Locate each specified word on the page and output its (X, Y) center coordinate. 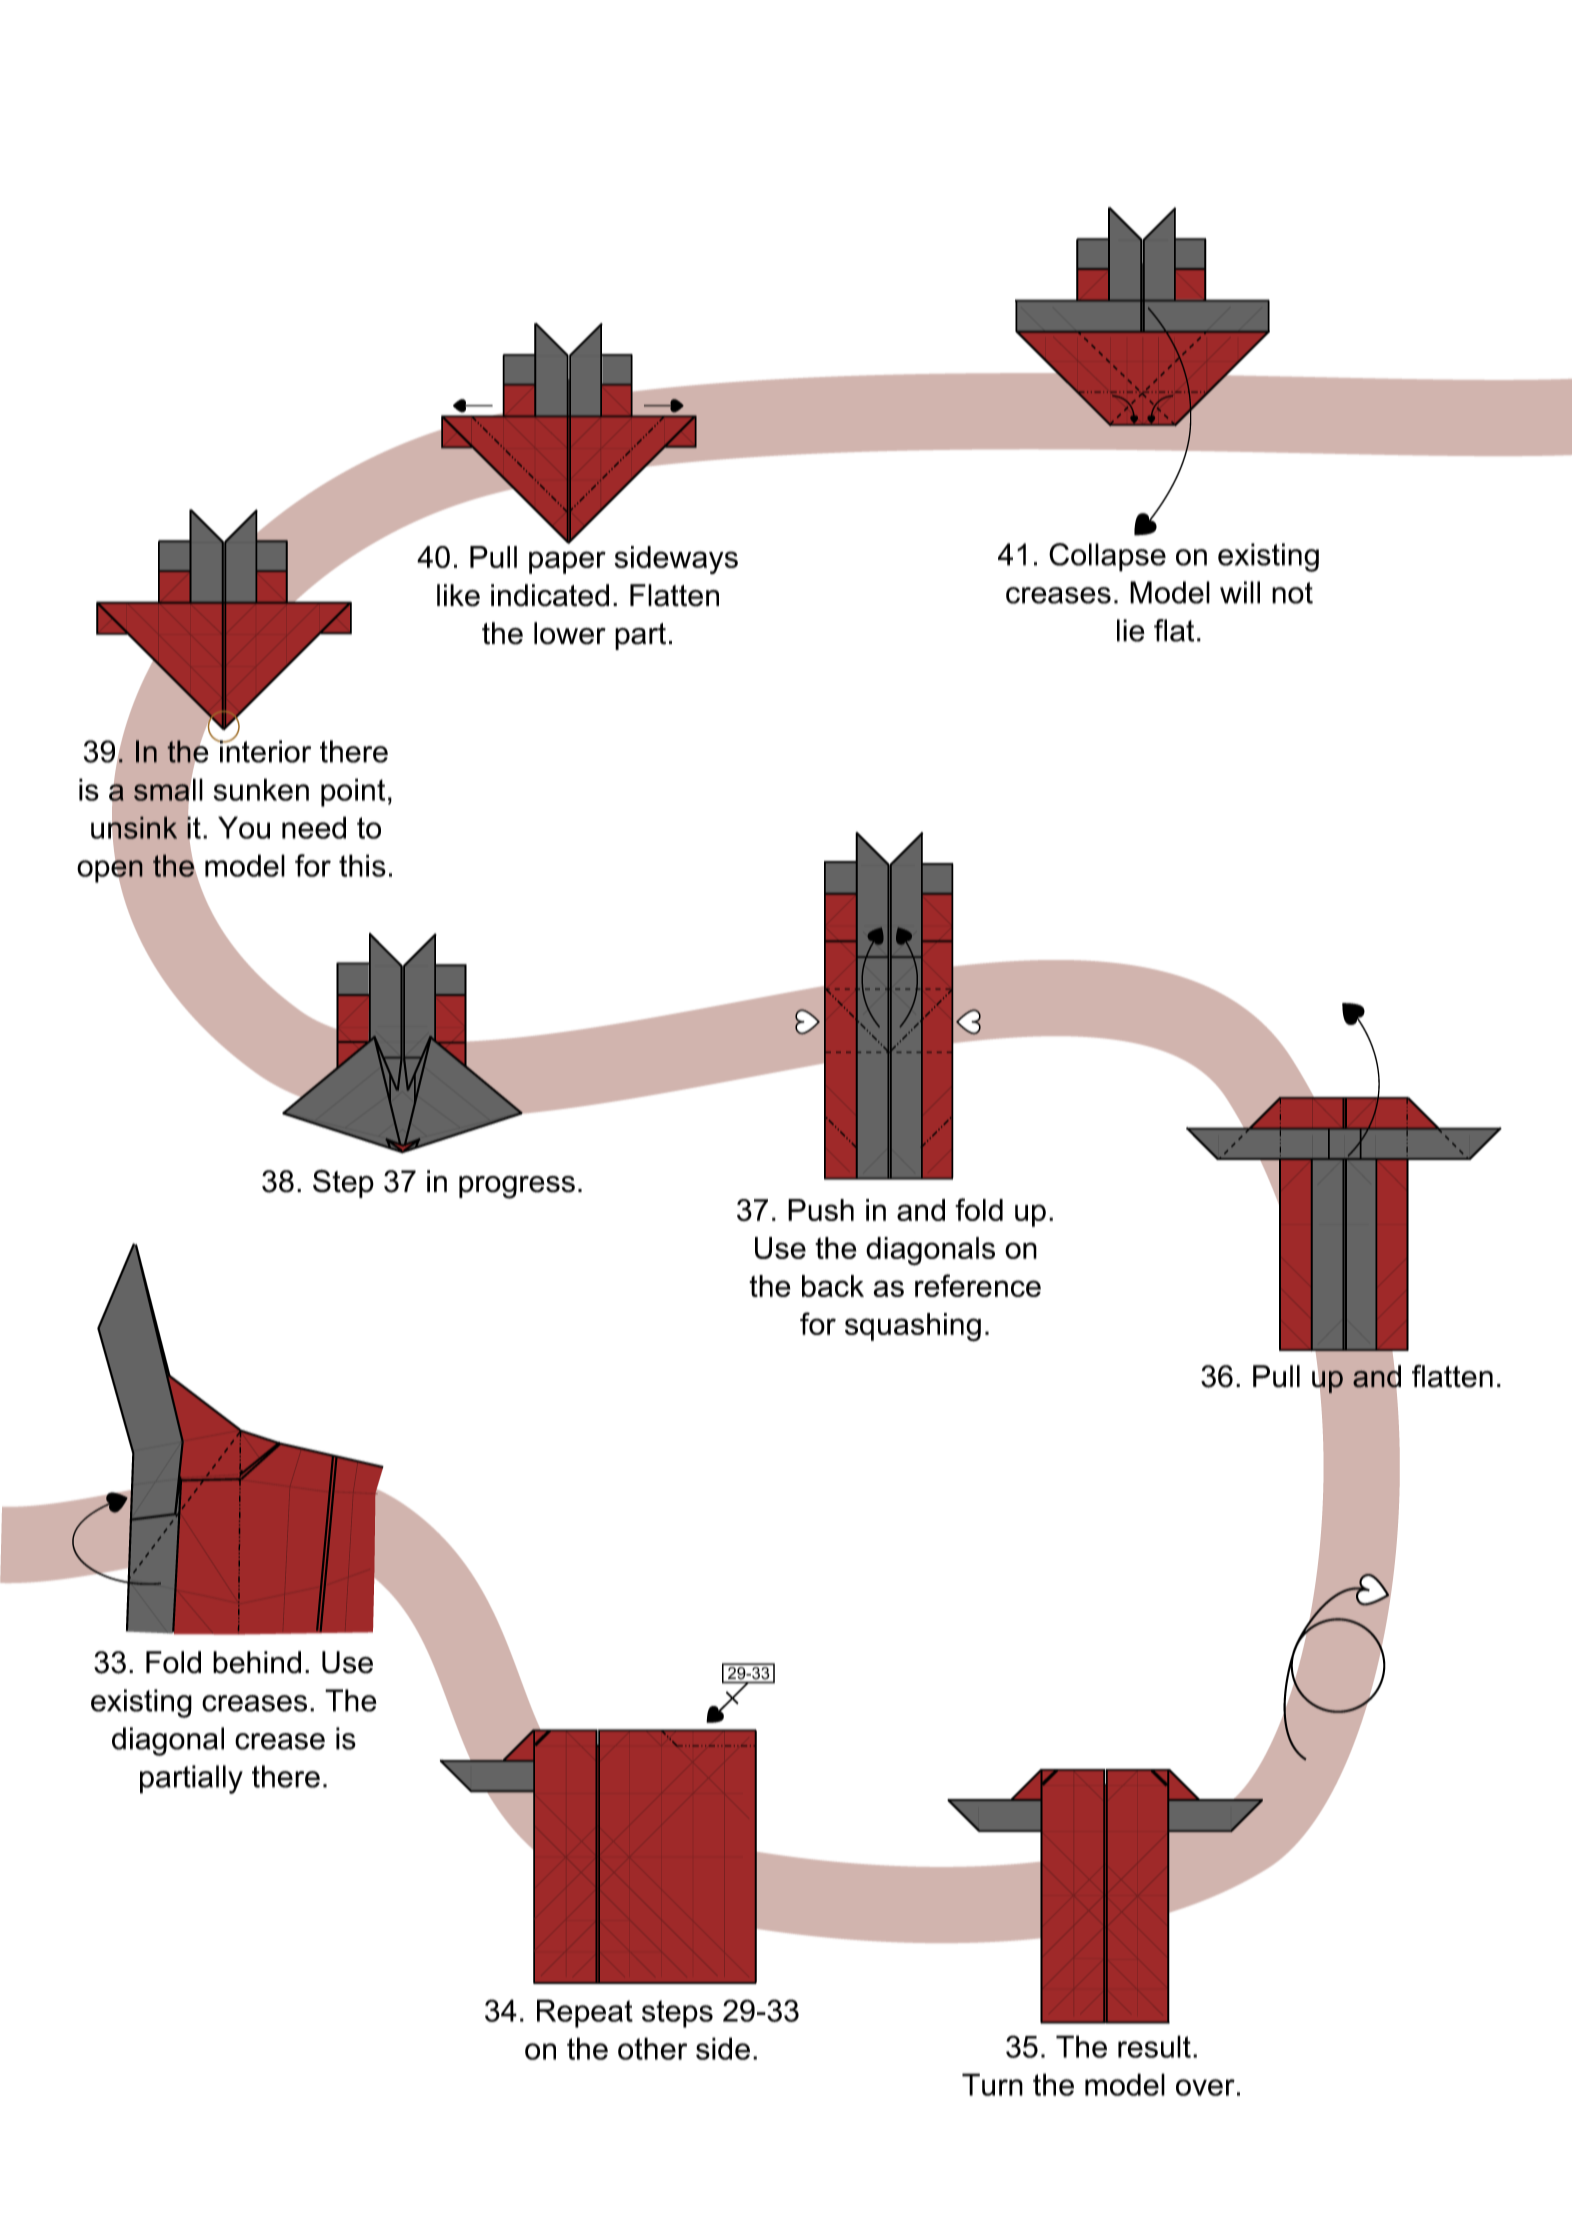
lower (570, 633)
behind (257, 1662)
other (652, 2048)
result (1154, 2046)
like (458, 595)
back (833, 1286)
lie (1131, 630)
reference (978, 1285)
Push (821, 1210)
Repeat (585, 2013)
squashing (913, 1327)
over (1205, 2087)
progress (517, 1187)
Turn (992, 2084)
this (362, 865)
